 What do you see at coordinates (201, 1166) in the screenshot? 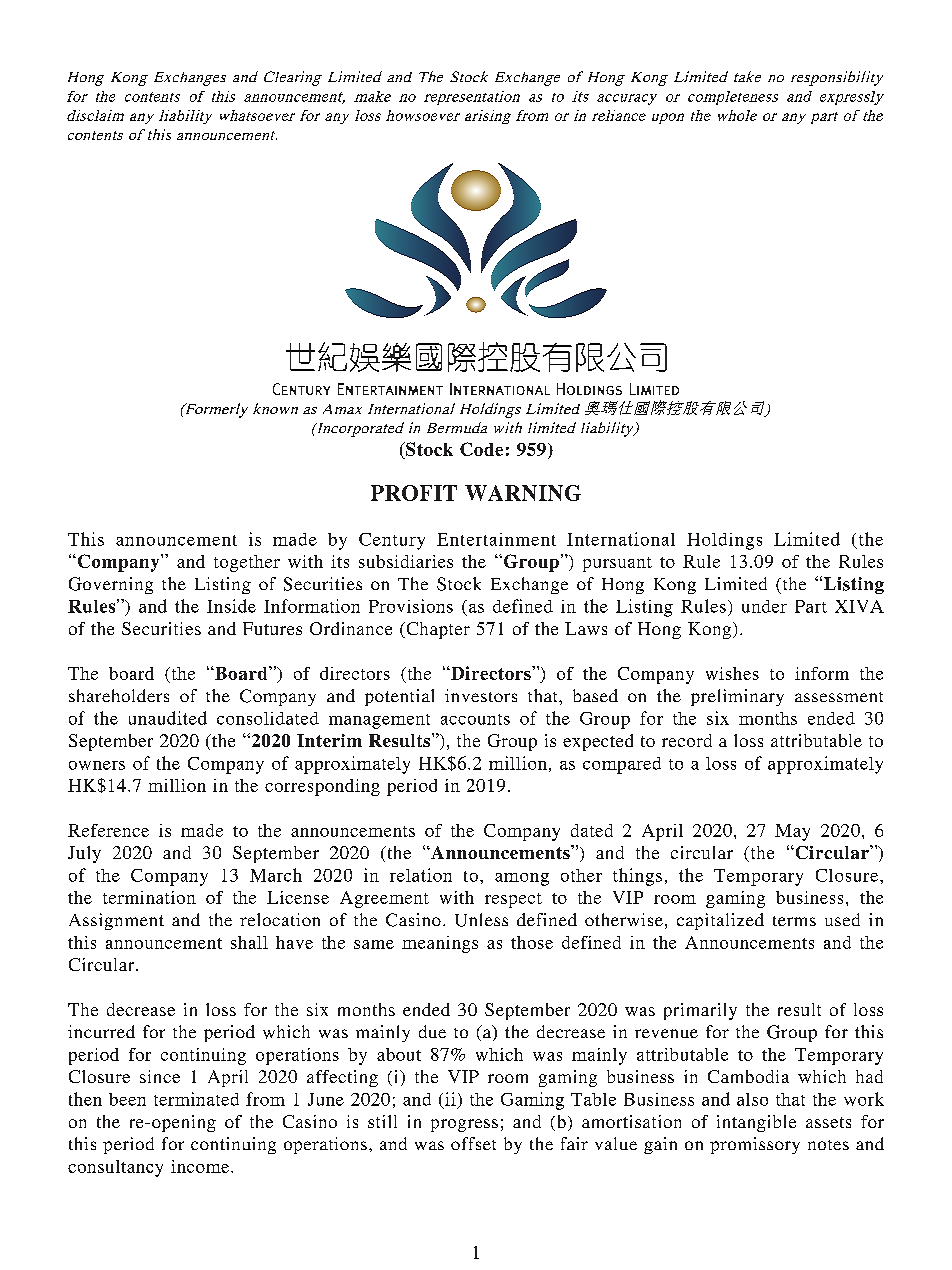
I see `income` at bounding box center [201, 1166].
